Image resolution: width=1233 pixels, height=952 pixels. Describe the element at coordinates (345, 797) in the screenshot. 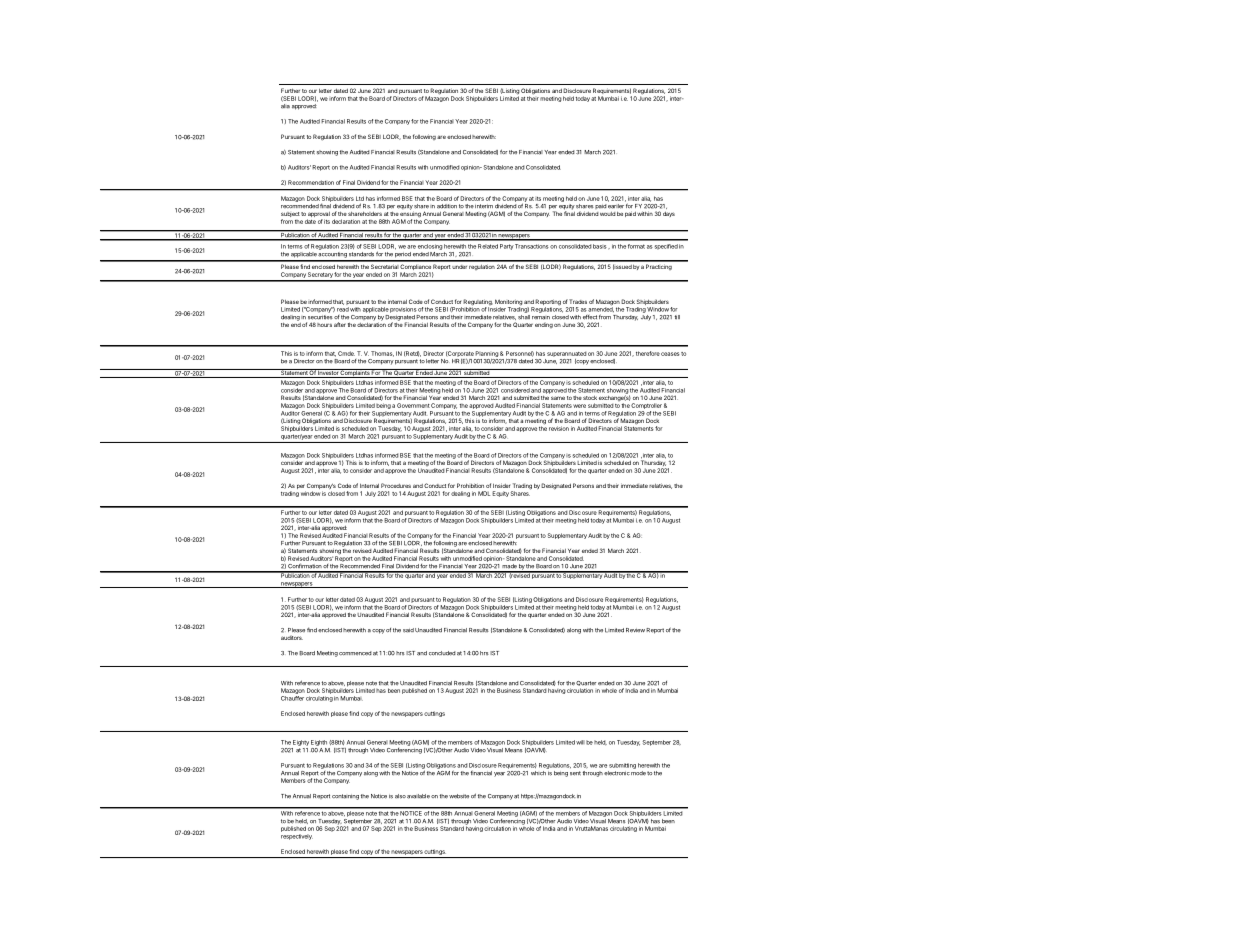

I see `containing` at that location.
